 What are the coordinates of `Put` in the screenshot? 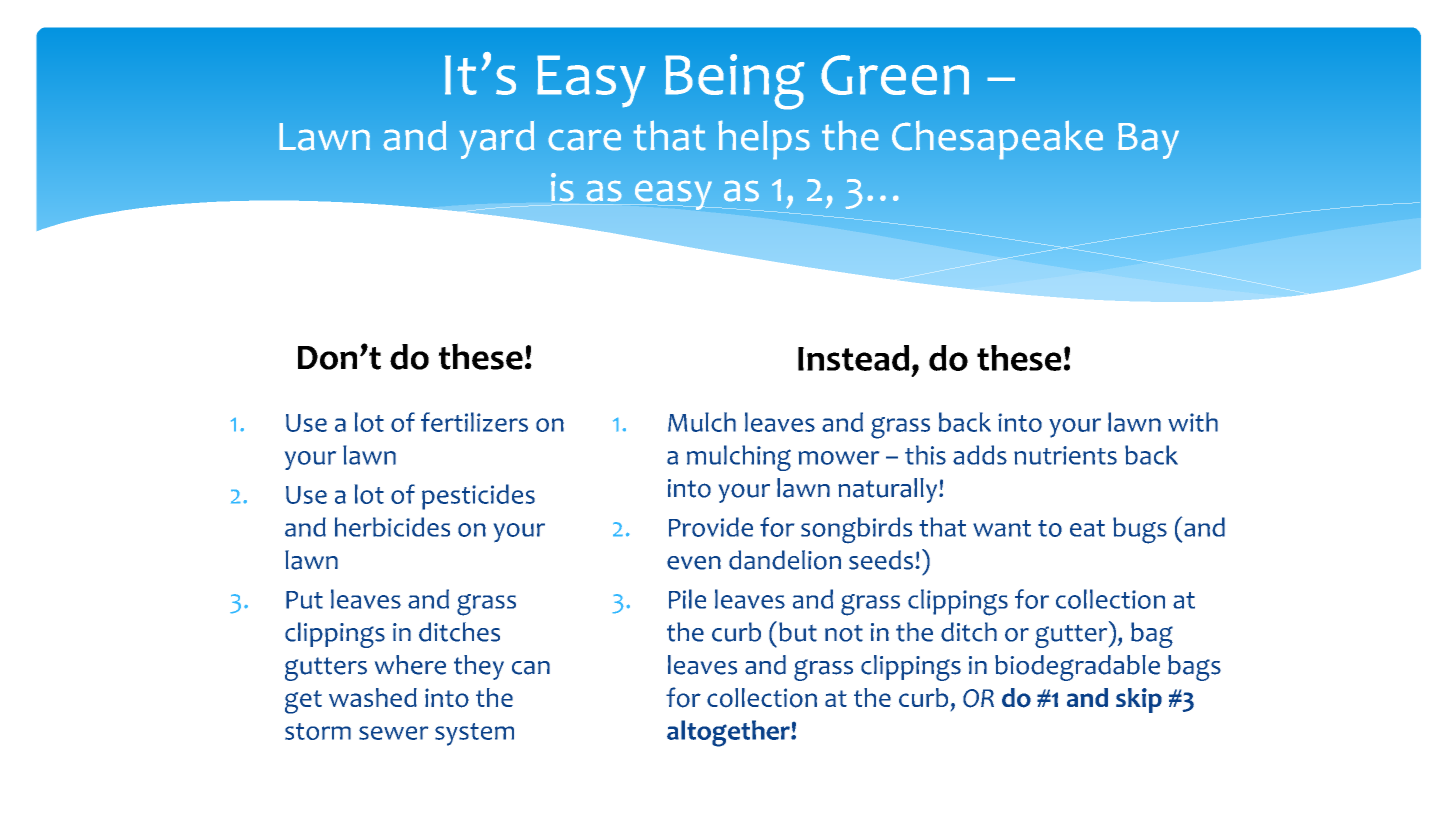 It's located at (304, 600).
